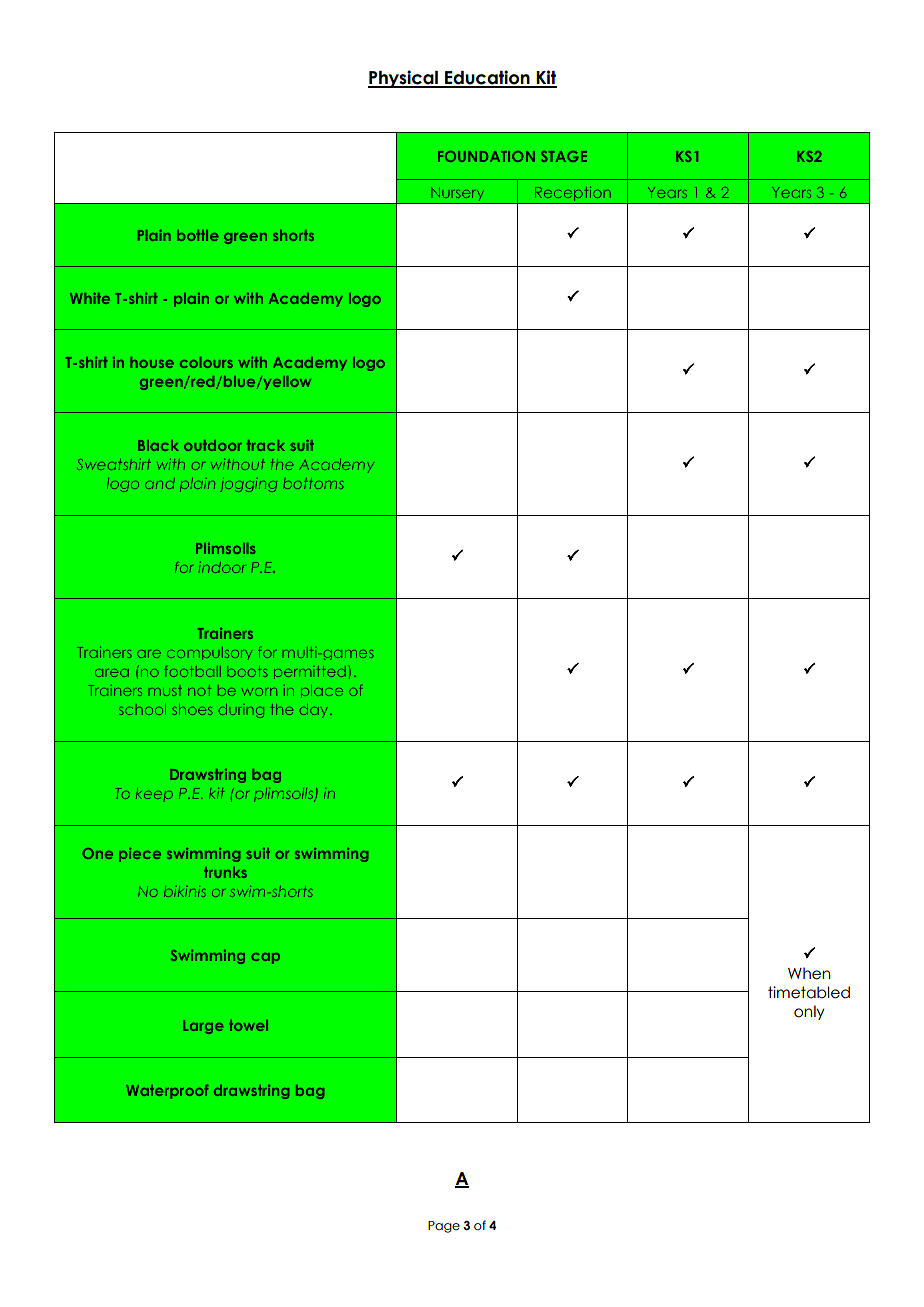  Describe the element at coordinates (160, 483) in the screenshot. I see `and` at that location.
